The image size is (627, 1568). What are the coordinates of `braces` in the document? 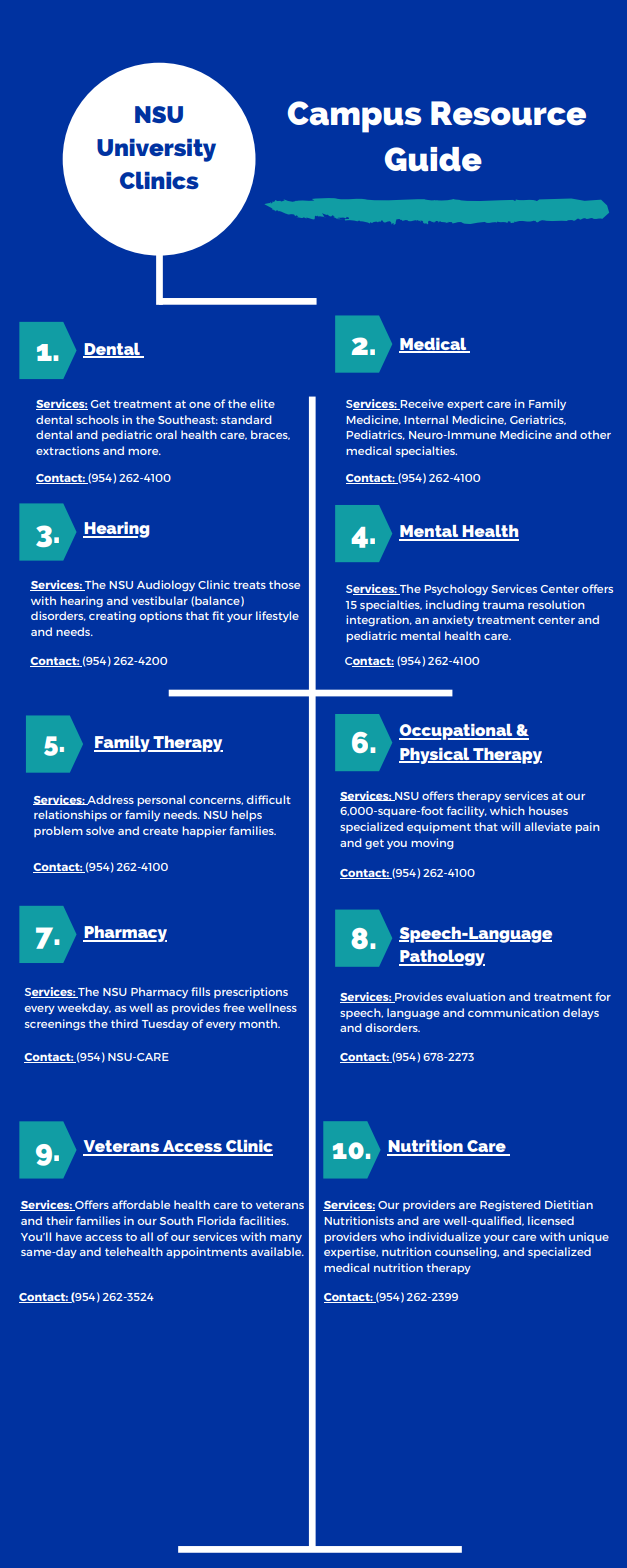 It's located at (270, 435).
